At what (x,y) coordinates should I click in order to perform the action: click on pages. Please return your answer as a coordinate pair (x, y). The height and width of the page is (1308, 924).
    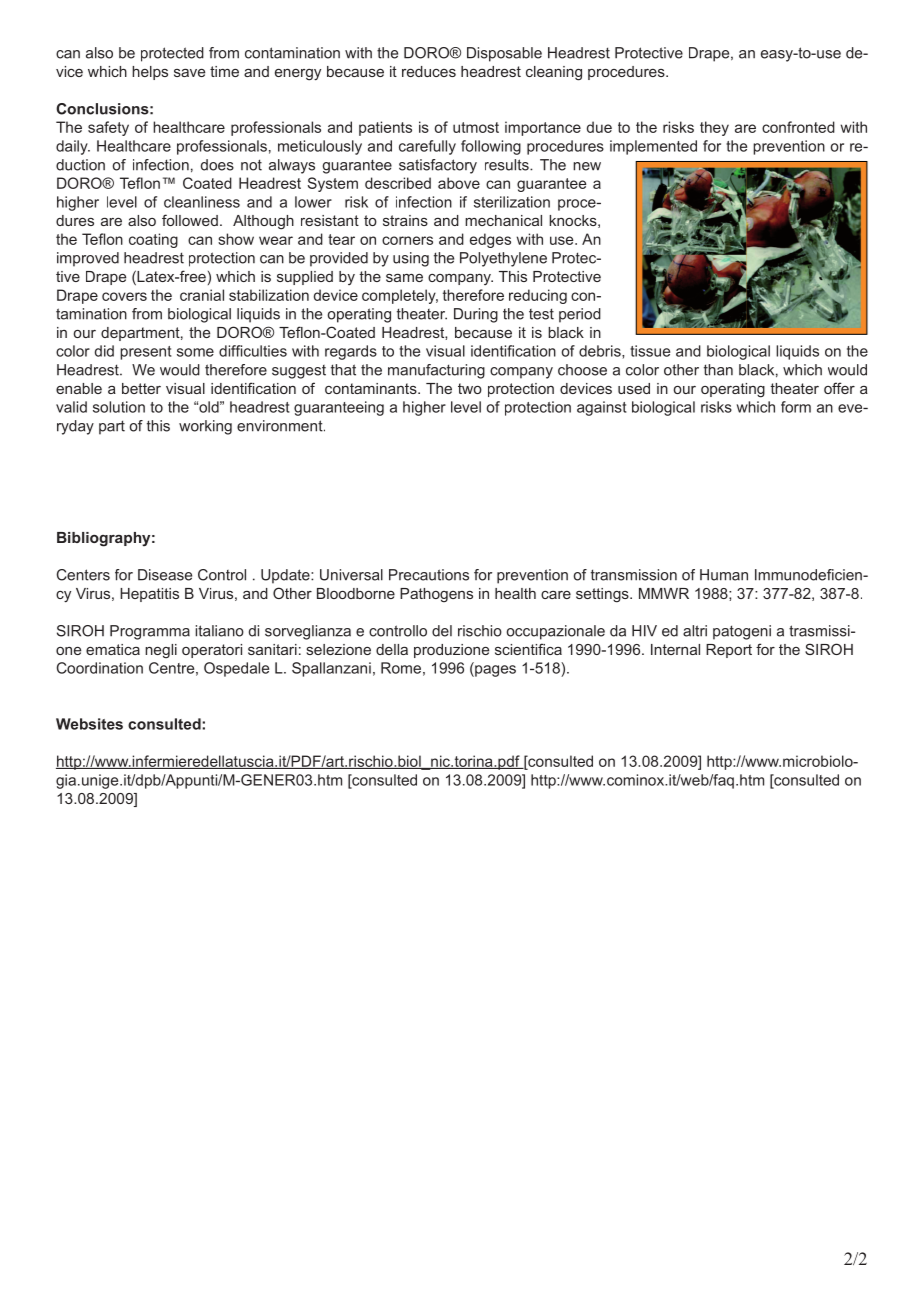
    Looking at the image, I should click on (494, 671).
